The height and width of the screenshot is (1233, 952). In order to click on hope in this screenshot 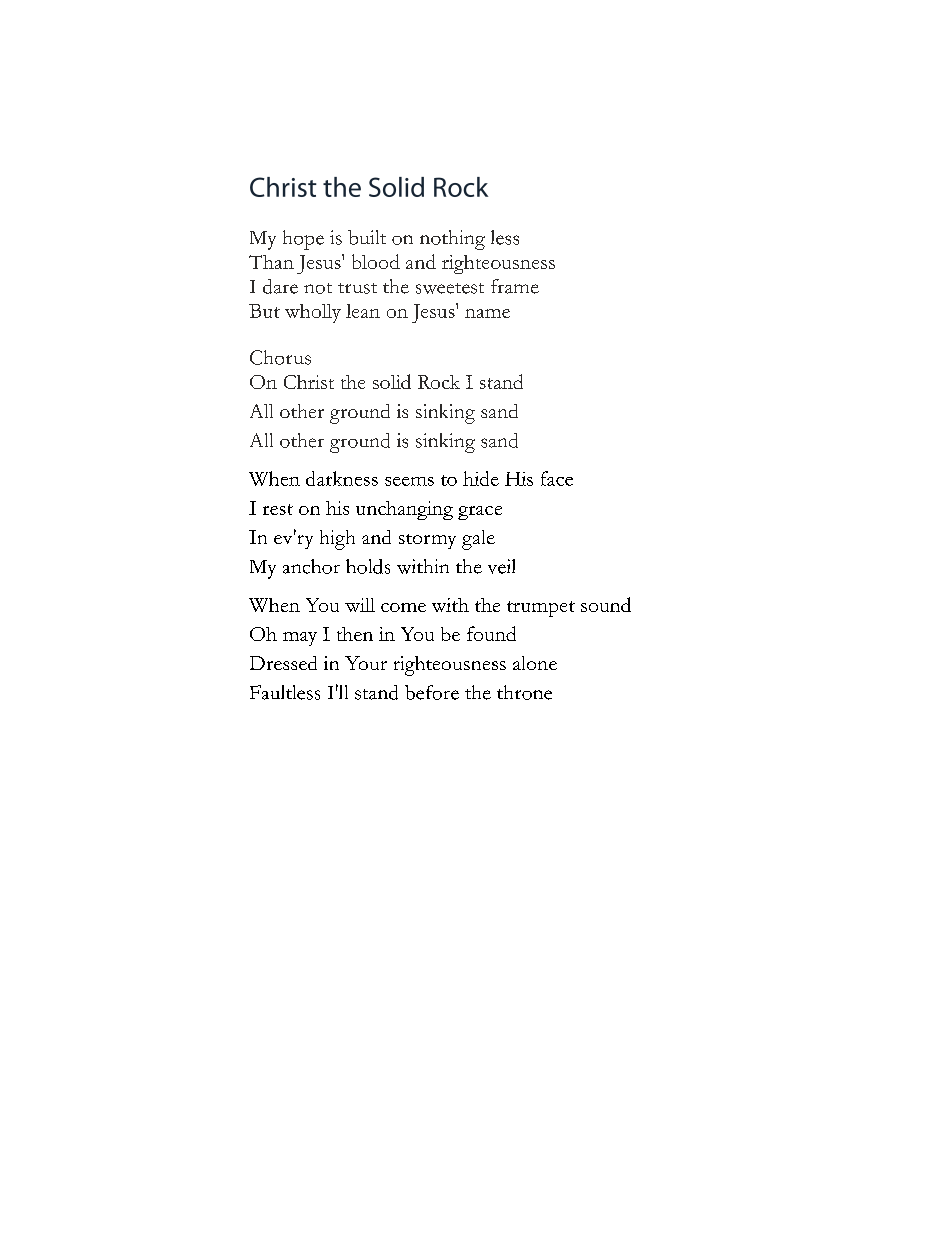, I will do `click(303, 240)`.
